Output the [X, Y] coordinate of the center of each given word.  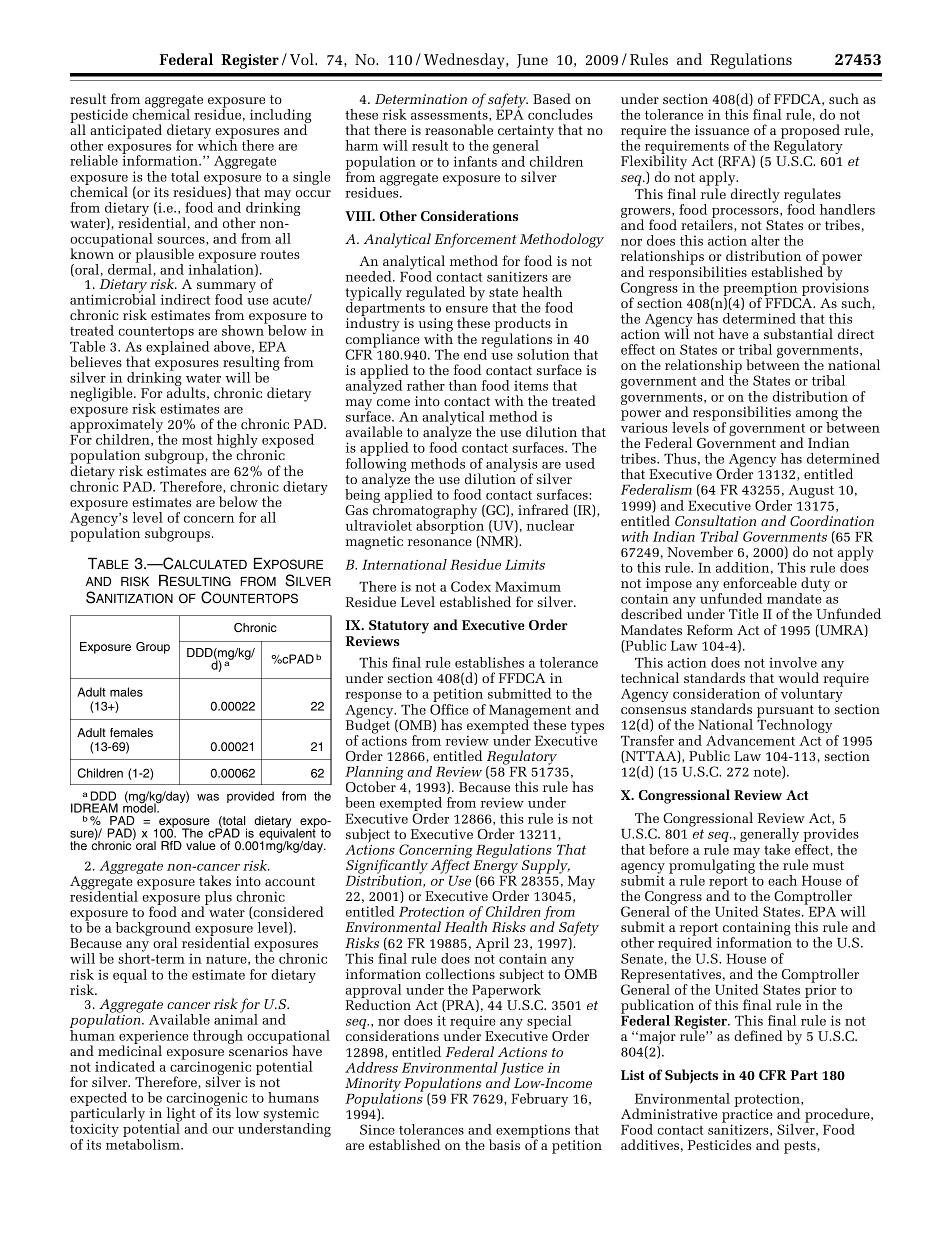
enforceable [760, 582]
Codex [471, 586]
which [218, 144]
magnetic [374, 543]
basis [504, 1144]
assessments [450, 115]
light [181, 1115]
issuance [722, 130]
